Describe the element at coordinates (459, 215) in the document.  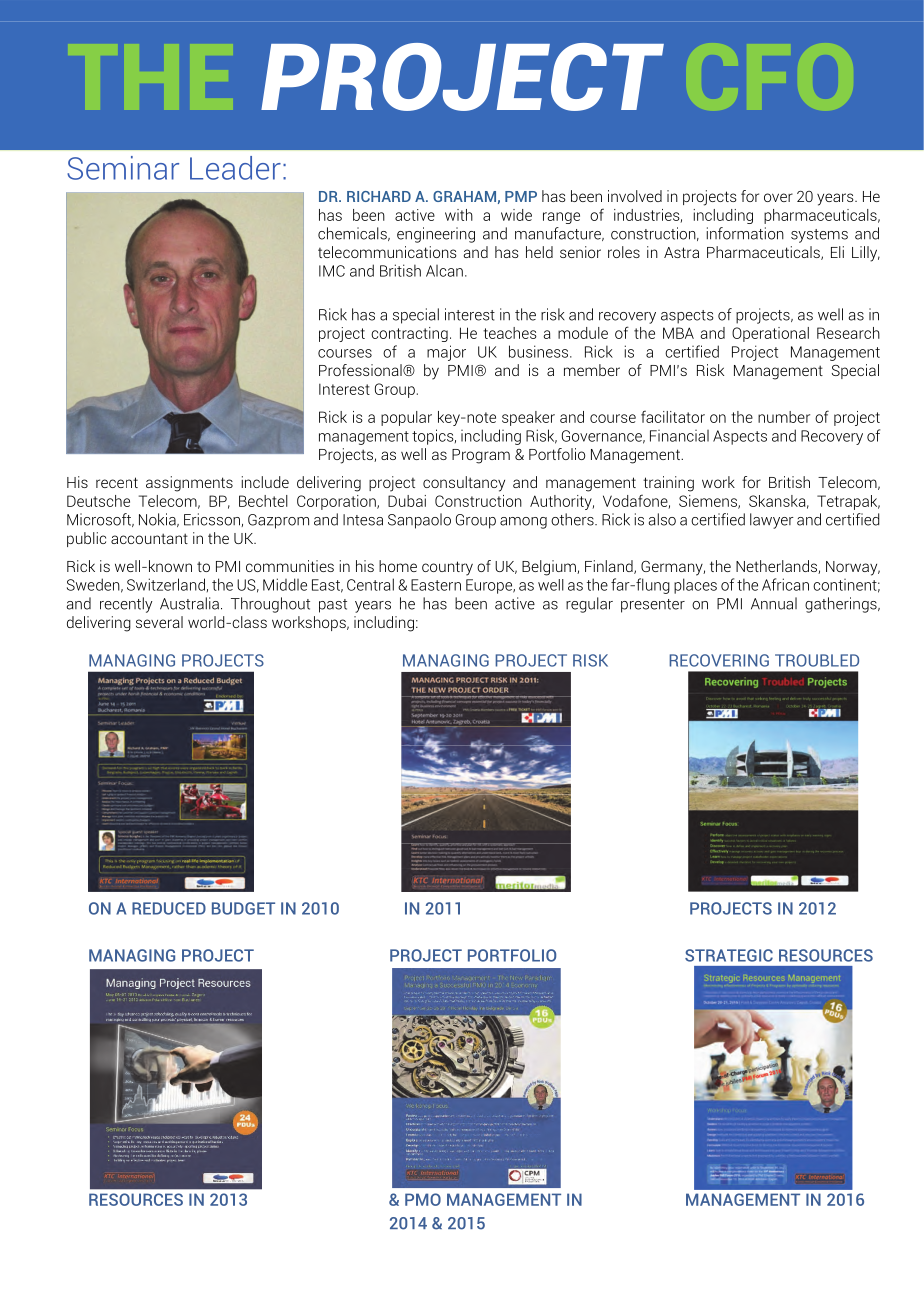
I see `with` at that location.
